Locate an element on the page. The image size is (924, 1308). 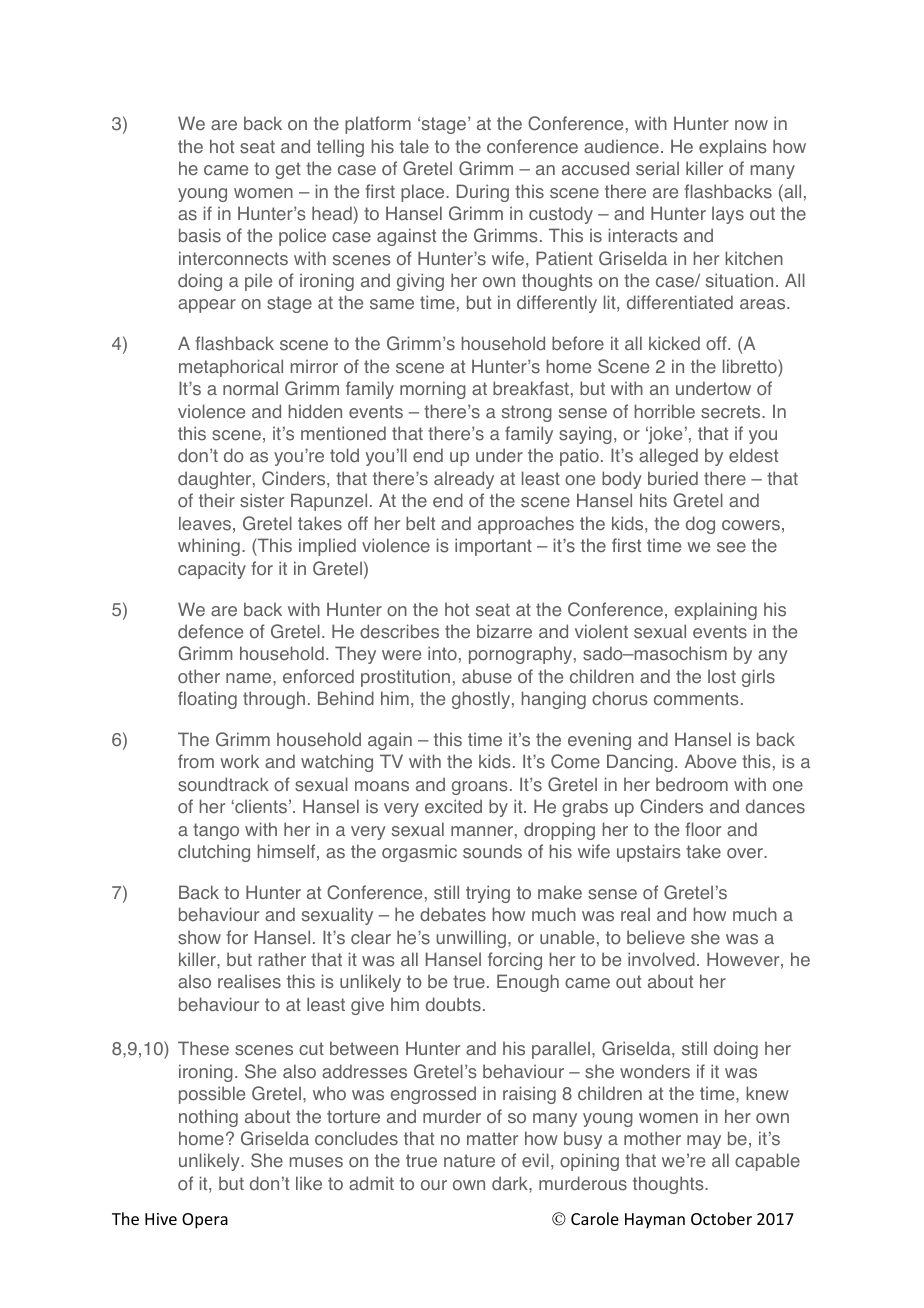
unwilling is located at coordinates (471, 939).
